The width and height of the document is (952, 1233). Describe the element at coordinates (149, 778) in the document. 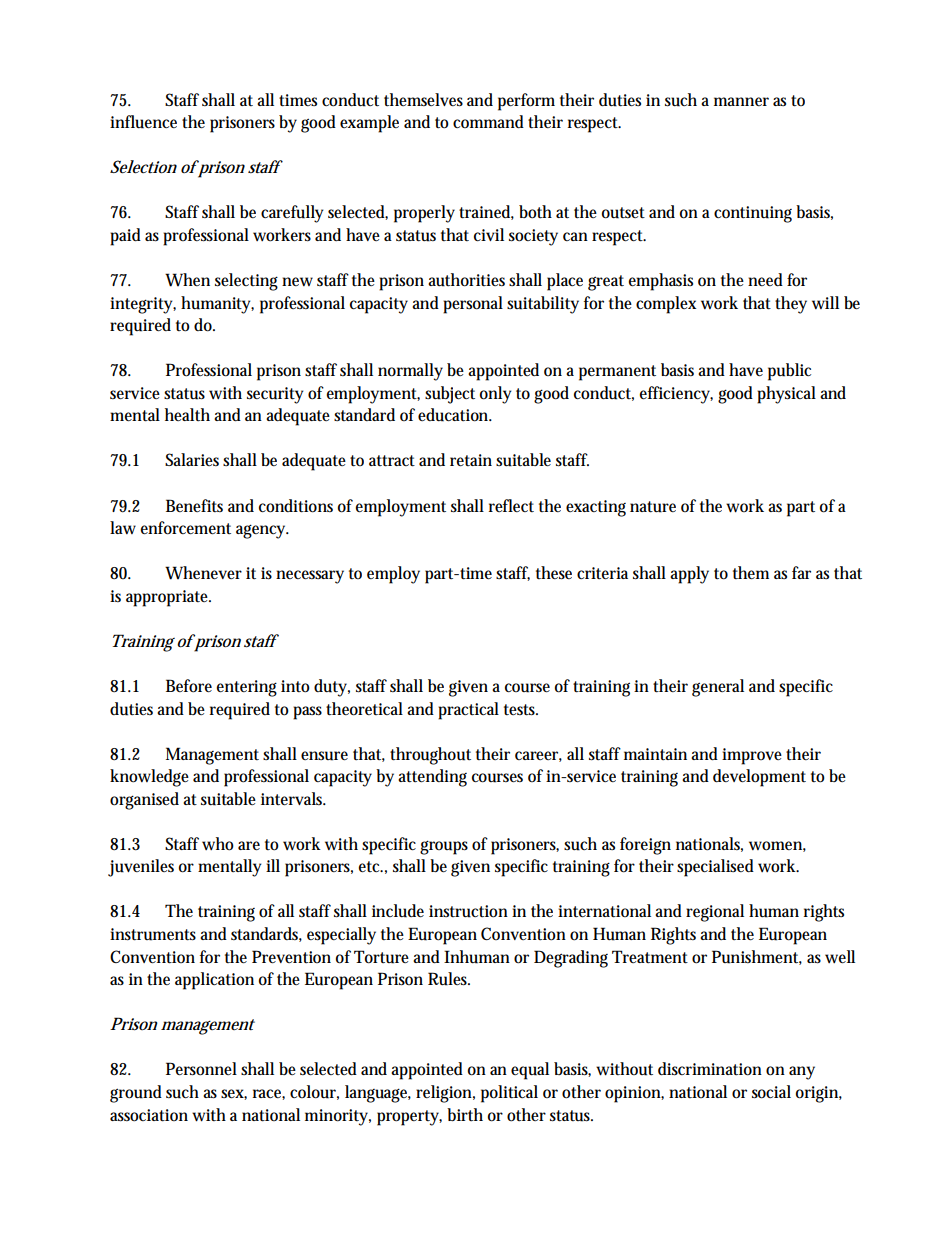

I see `knowledge` at that location.
